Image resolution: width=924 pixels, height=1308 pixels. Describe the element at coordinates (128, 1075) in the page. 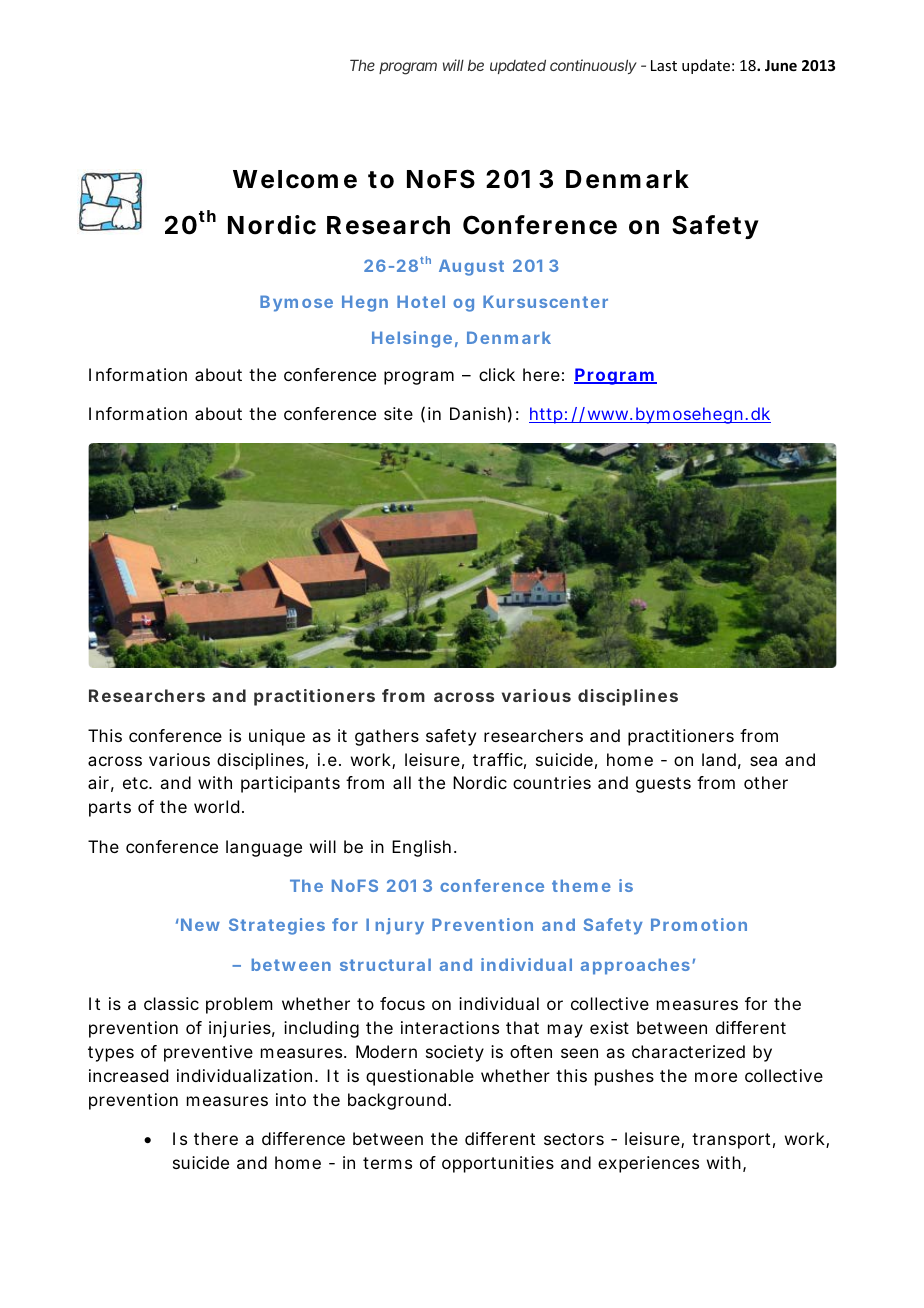

I see `increased` at that location.
